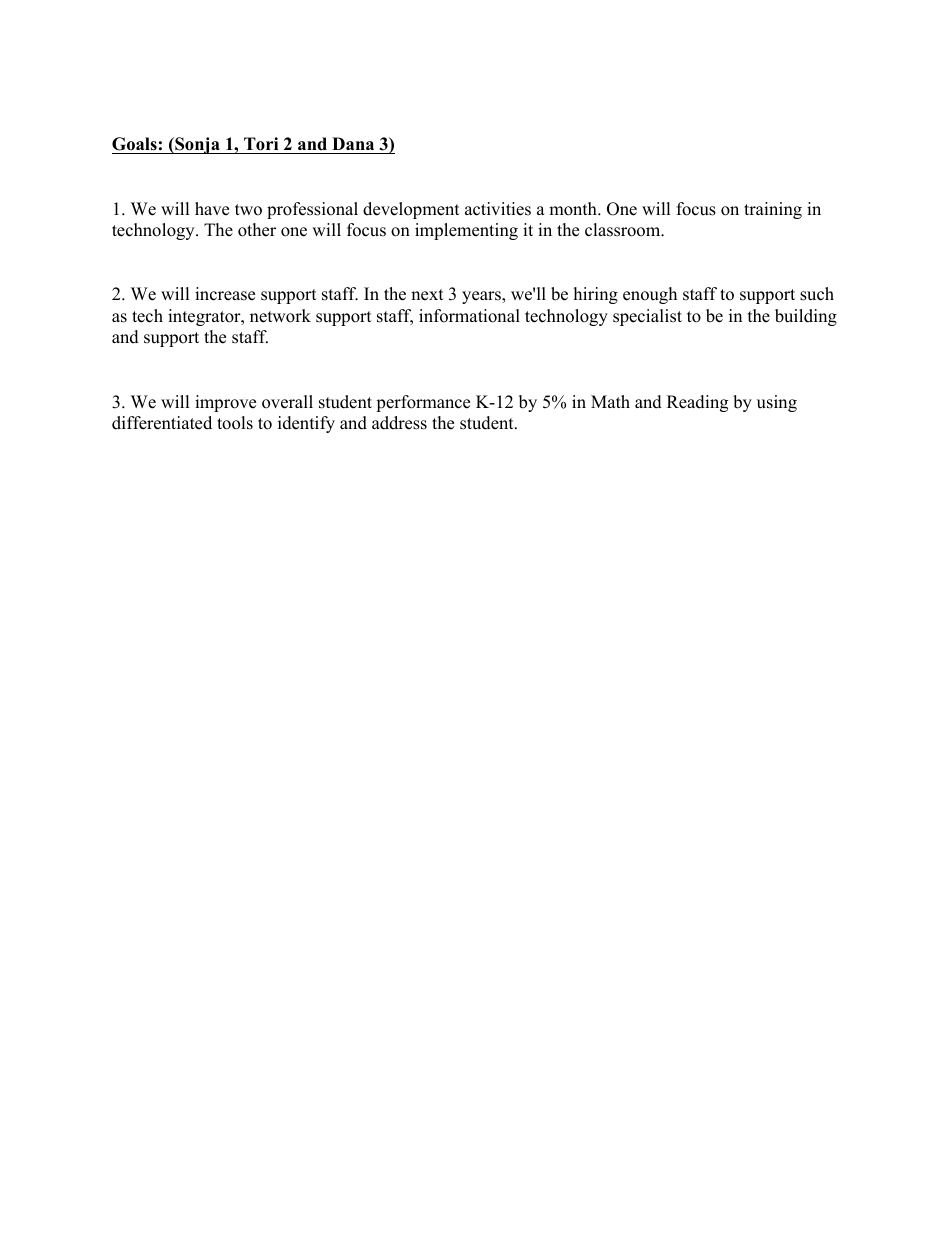  Describe the element at coordinates (225, 294) in the page. I see `increase` at that location.
